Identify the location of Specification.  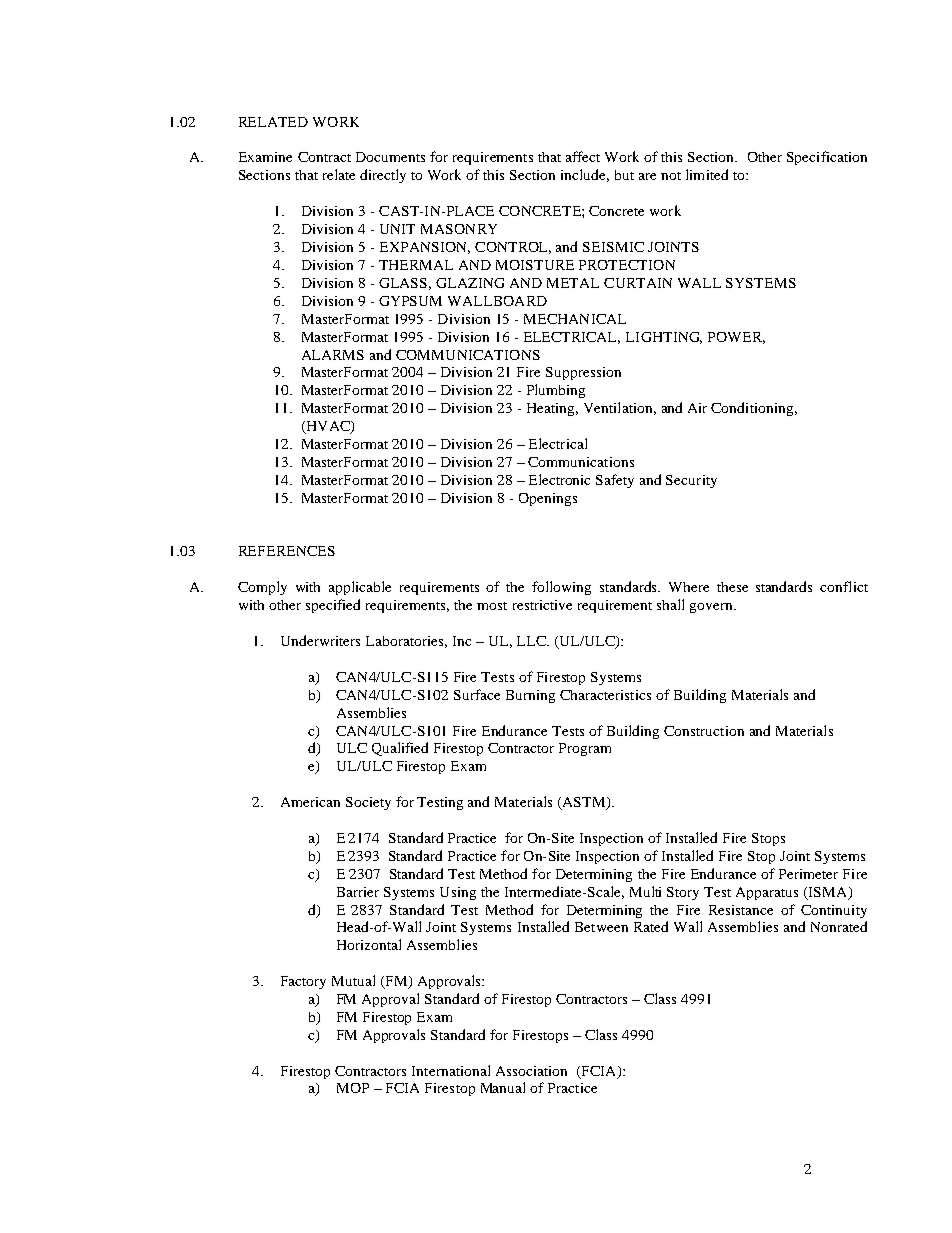
(827, 158).
